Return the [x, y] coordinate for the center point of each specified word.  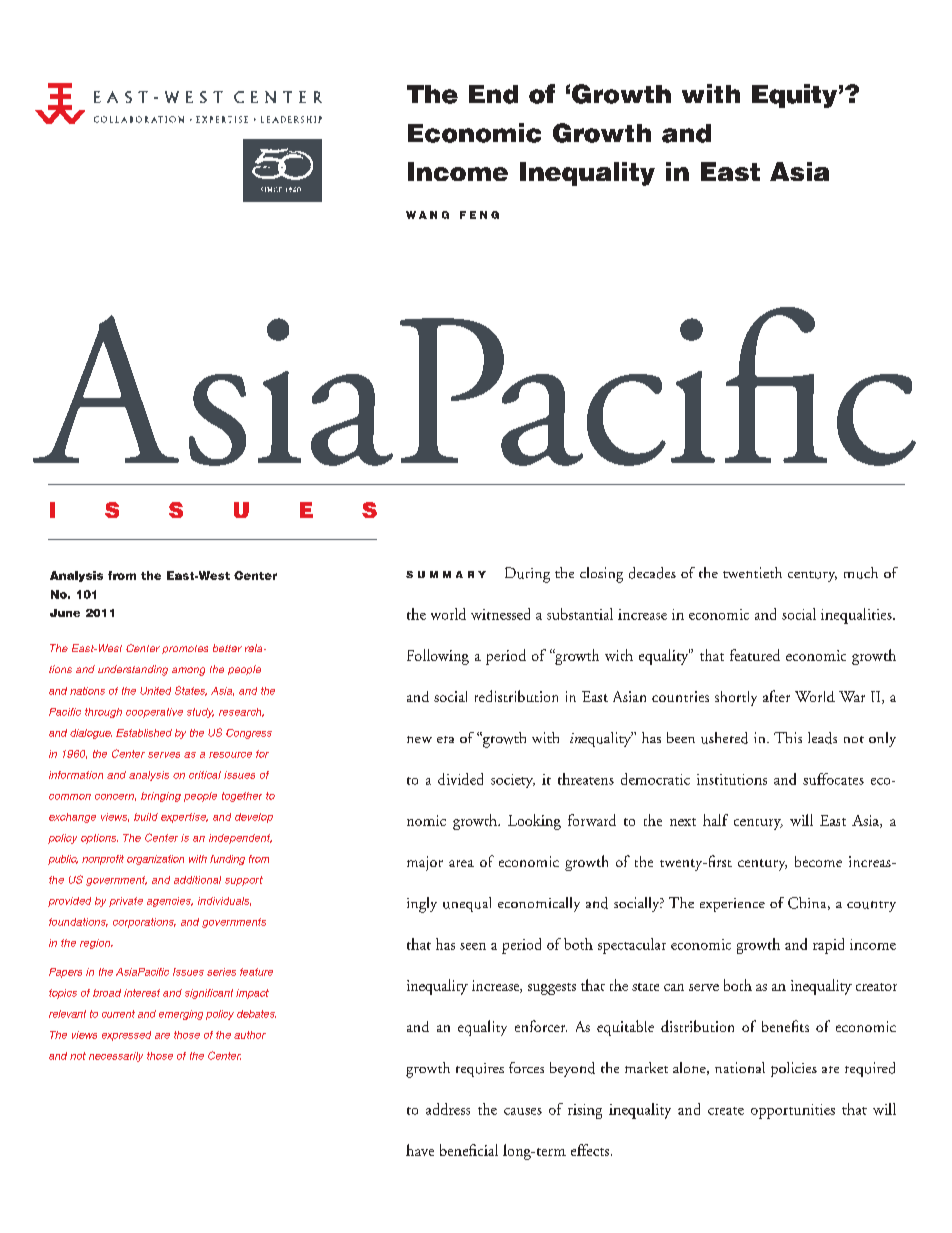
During [527, 575]
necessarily [116, 1057]
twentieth [752, 572]
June [65, 613]
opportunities [793, 1111]
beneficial [469, 1150]
